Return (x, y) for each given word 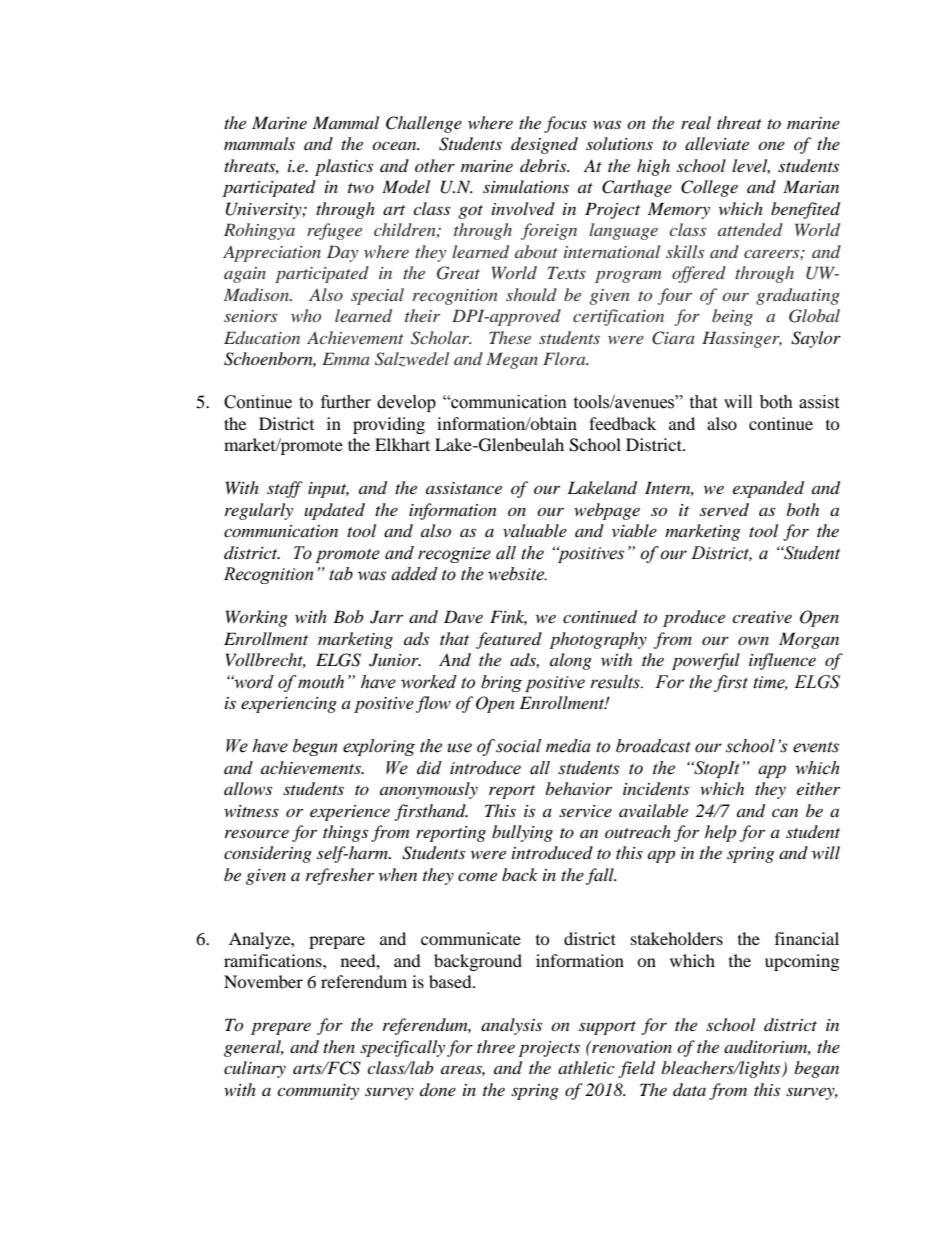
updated (334, 511)
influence (782, 661)
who (306, 315)
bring (501, 683)
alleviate (717, 143)
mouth (321, 682)
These (510, 337)
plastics (344, 167)
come (477, 876)
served (724, 509)
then (339, 1046)
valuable (535, 530)
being (732, 317)
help (720, 833)
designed (544, 145)
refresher (340, 876)
